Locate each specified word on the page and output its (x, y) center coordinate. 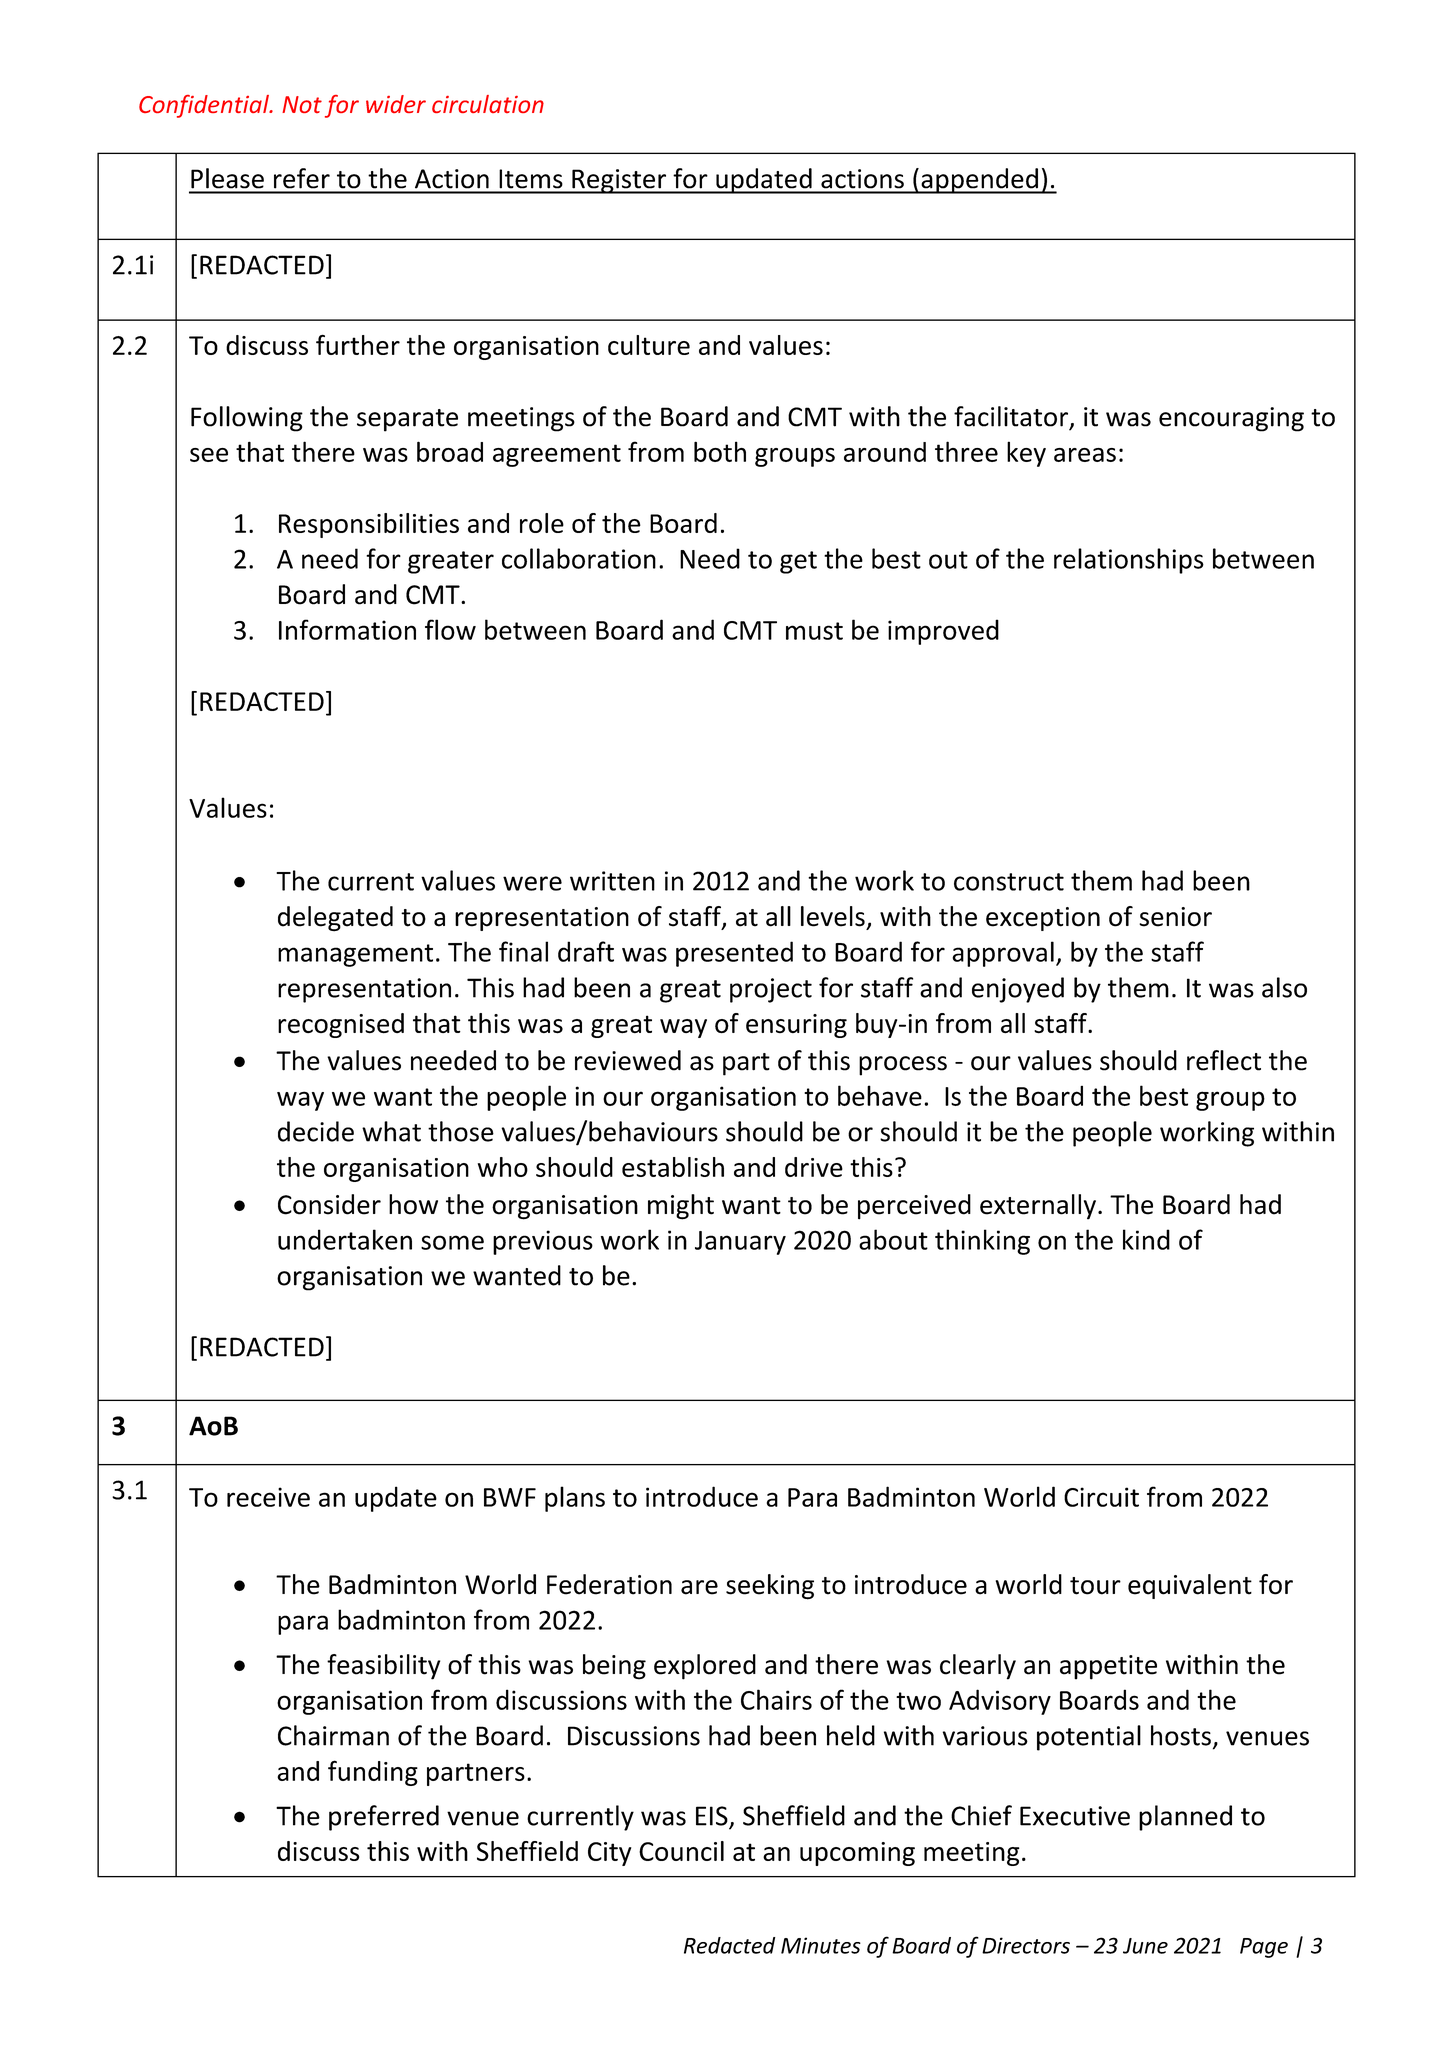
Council (681, 1851)
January (740, 1243)
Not (302, 104)
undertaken (345, 1239)
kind (1146, 1239)
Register (619, 181)
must (814, 631)
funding (373, 1773)
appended (979, 181)
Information (347, 629)
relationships (1129, 561)
